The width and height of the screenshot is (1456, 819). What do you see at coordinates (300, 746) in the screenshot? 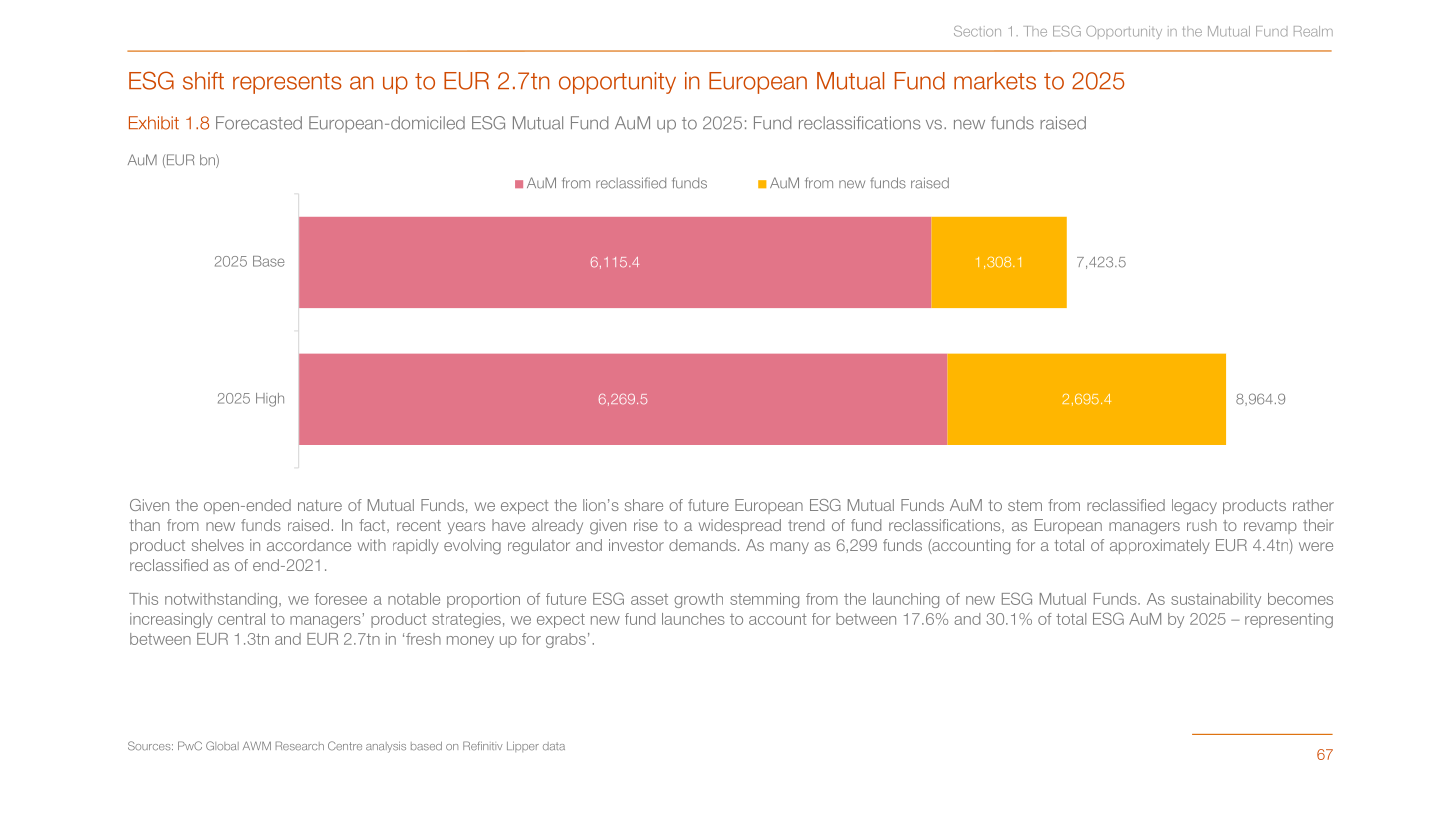
I see `Research` at bounding box center [300, 746].
